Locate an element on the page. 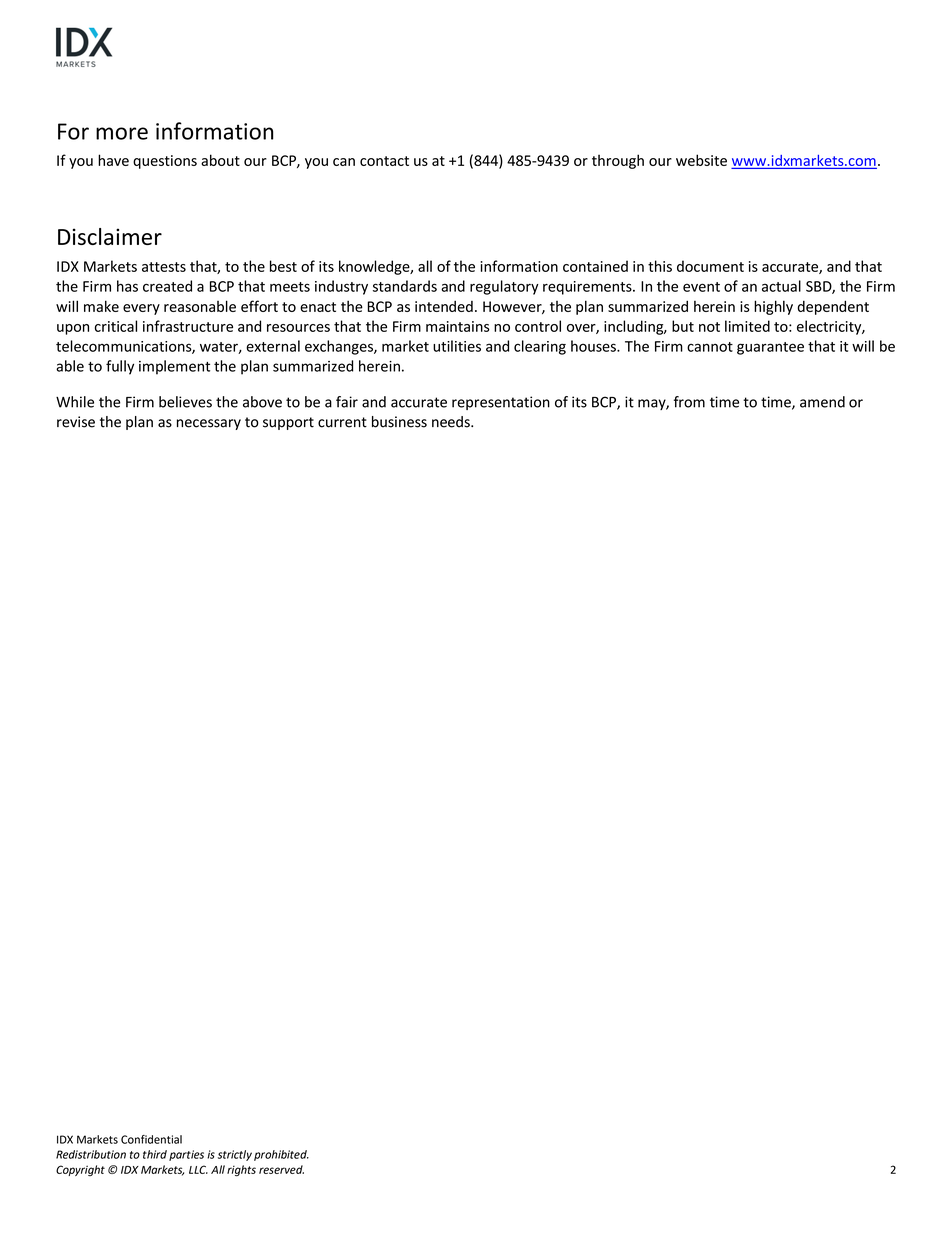 This image has width=952, height=1233. contact is located at coordinates (384, 161).
